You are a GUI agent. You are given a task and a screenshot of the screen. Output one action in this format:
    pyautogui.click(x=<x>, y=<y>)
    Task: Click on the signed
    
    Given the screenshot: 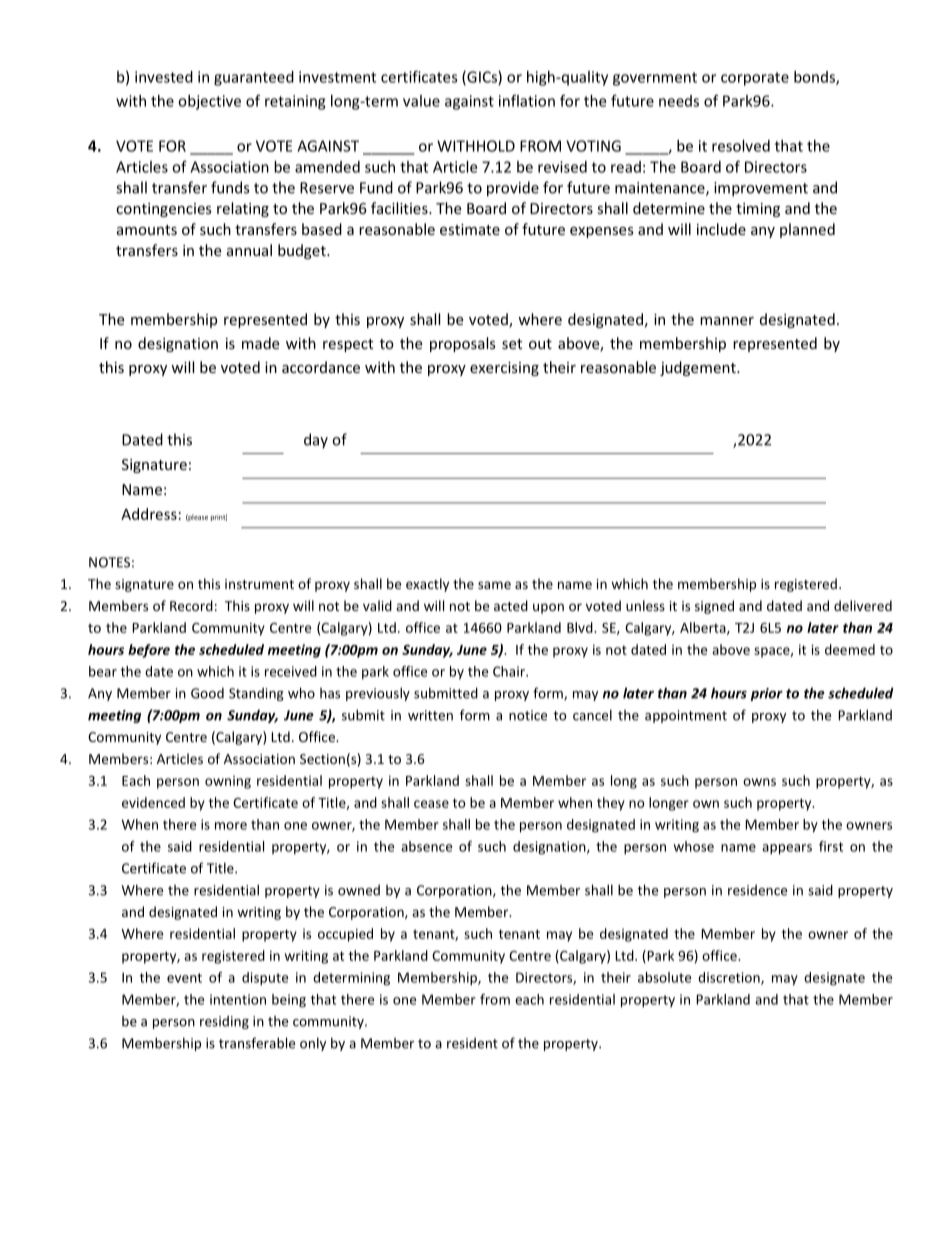 What is the action you would take?
    pyautogui.click(x=714, y=607)
